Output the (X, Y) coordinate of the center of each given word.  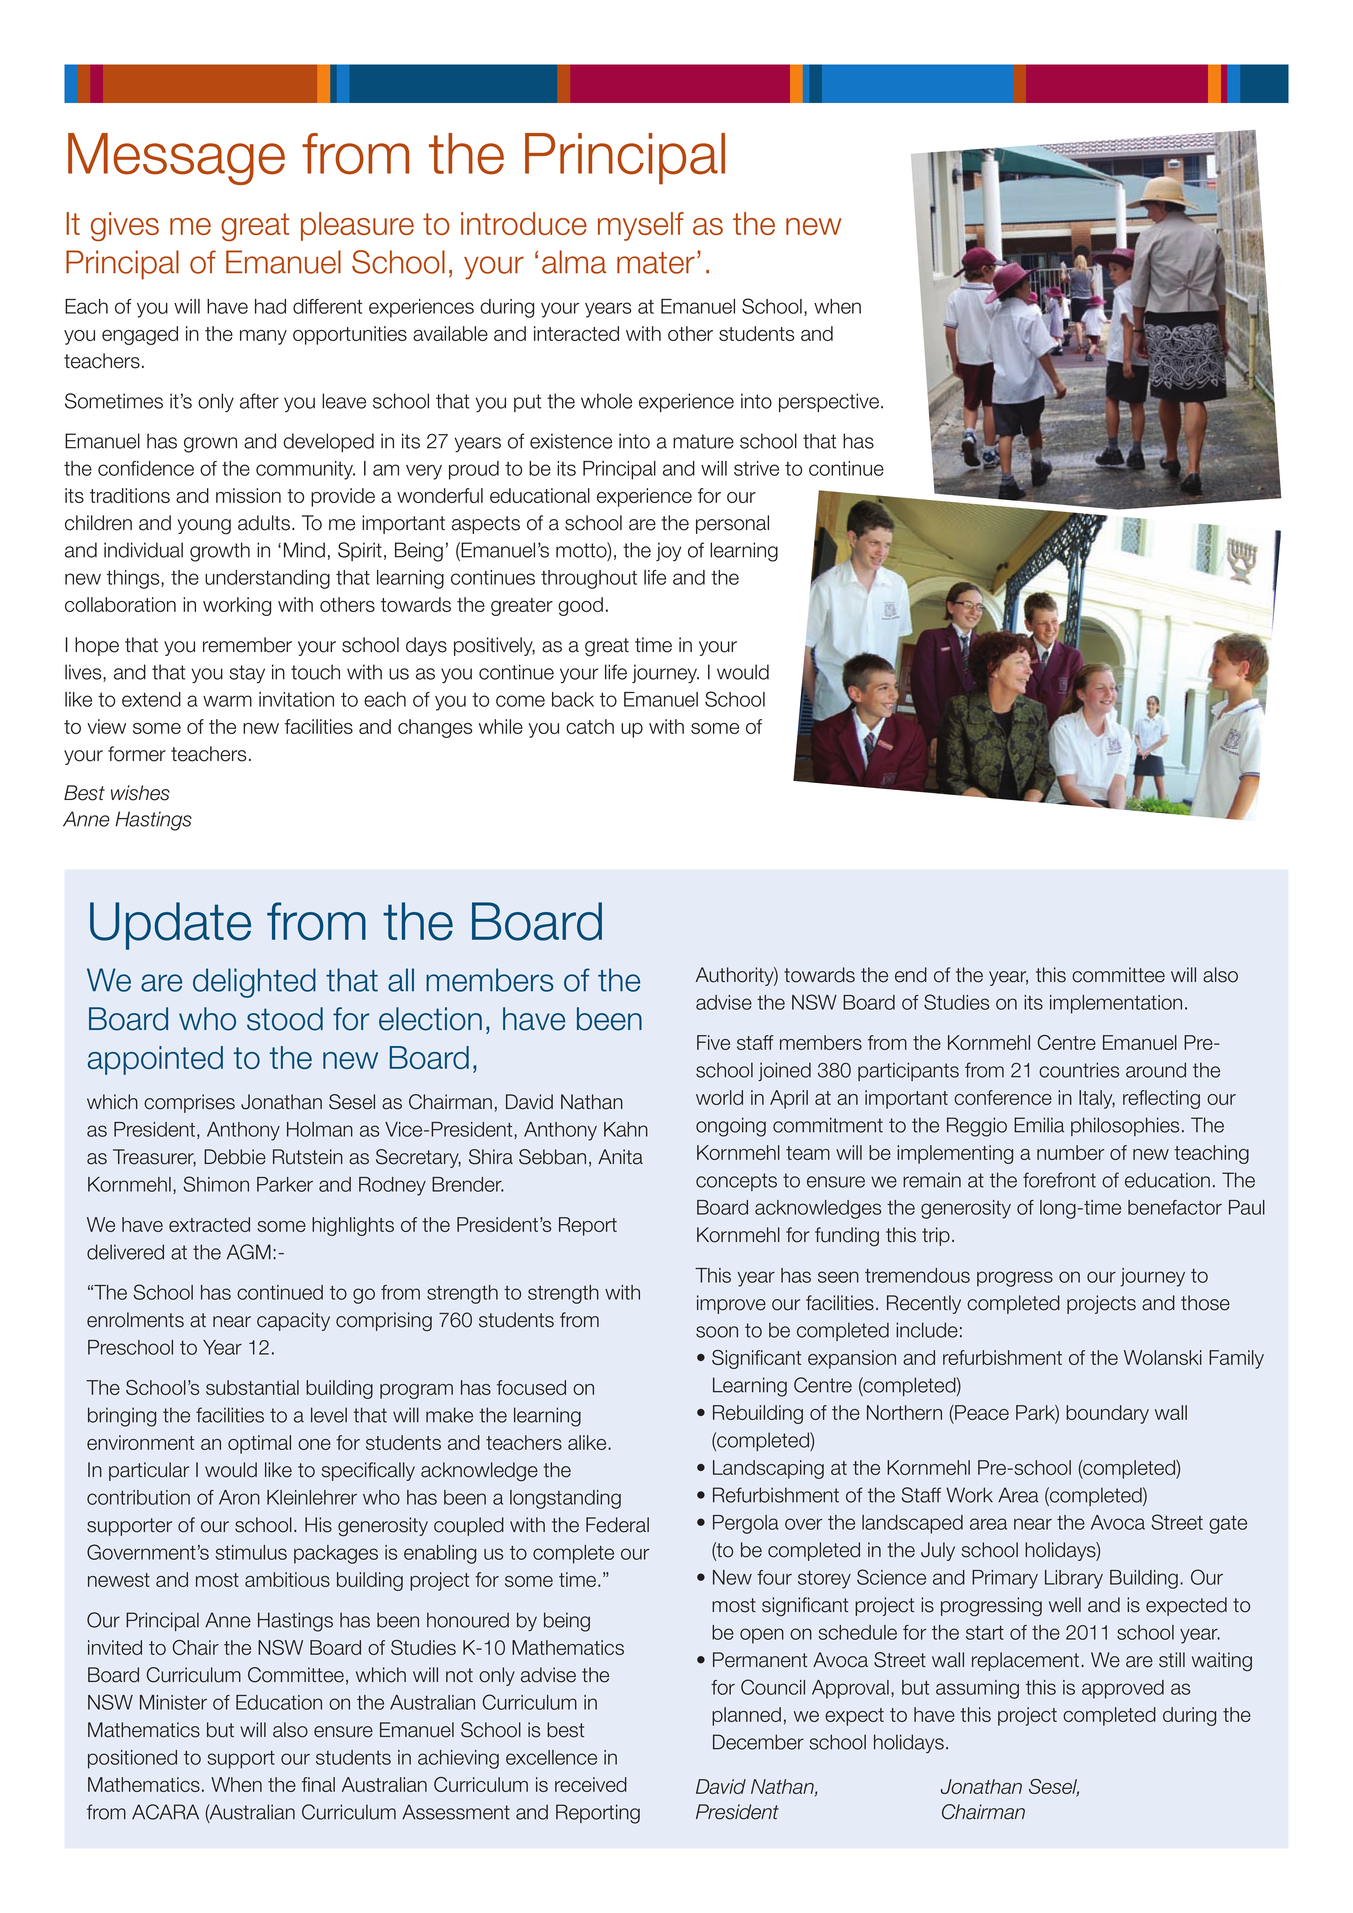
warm (227, 701)
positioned (132, 1759)
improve (731, 1304)
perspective (830, 402)
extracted (209, 1224)
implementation (1116, 1004)
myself (641, 226)
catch (590, 726)
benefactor (1175, 1207)
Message (176, 159)
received (591, 1784)
